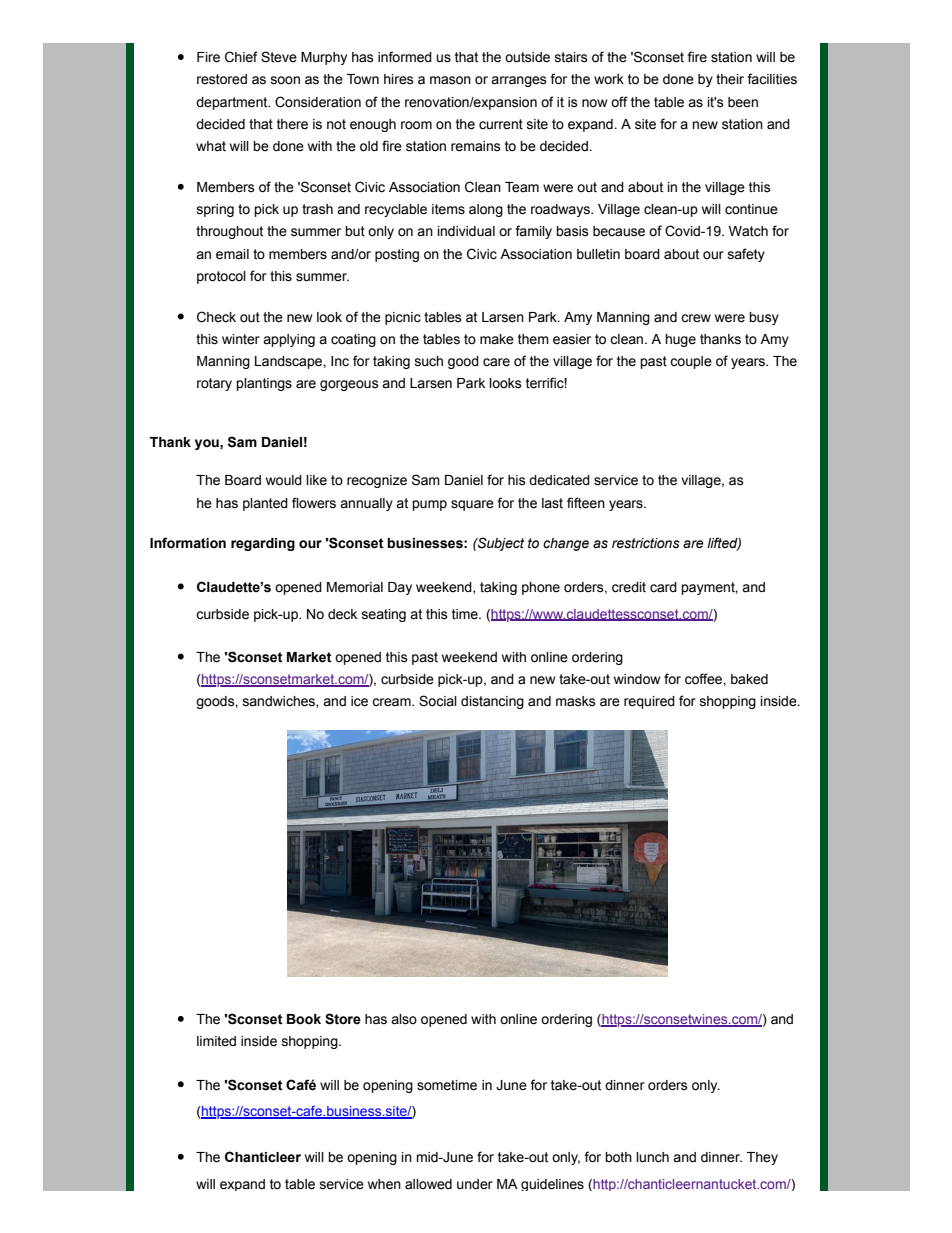  I want to click on make, so click(497, 339).
